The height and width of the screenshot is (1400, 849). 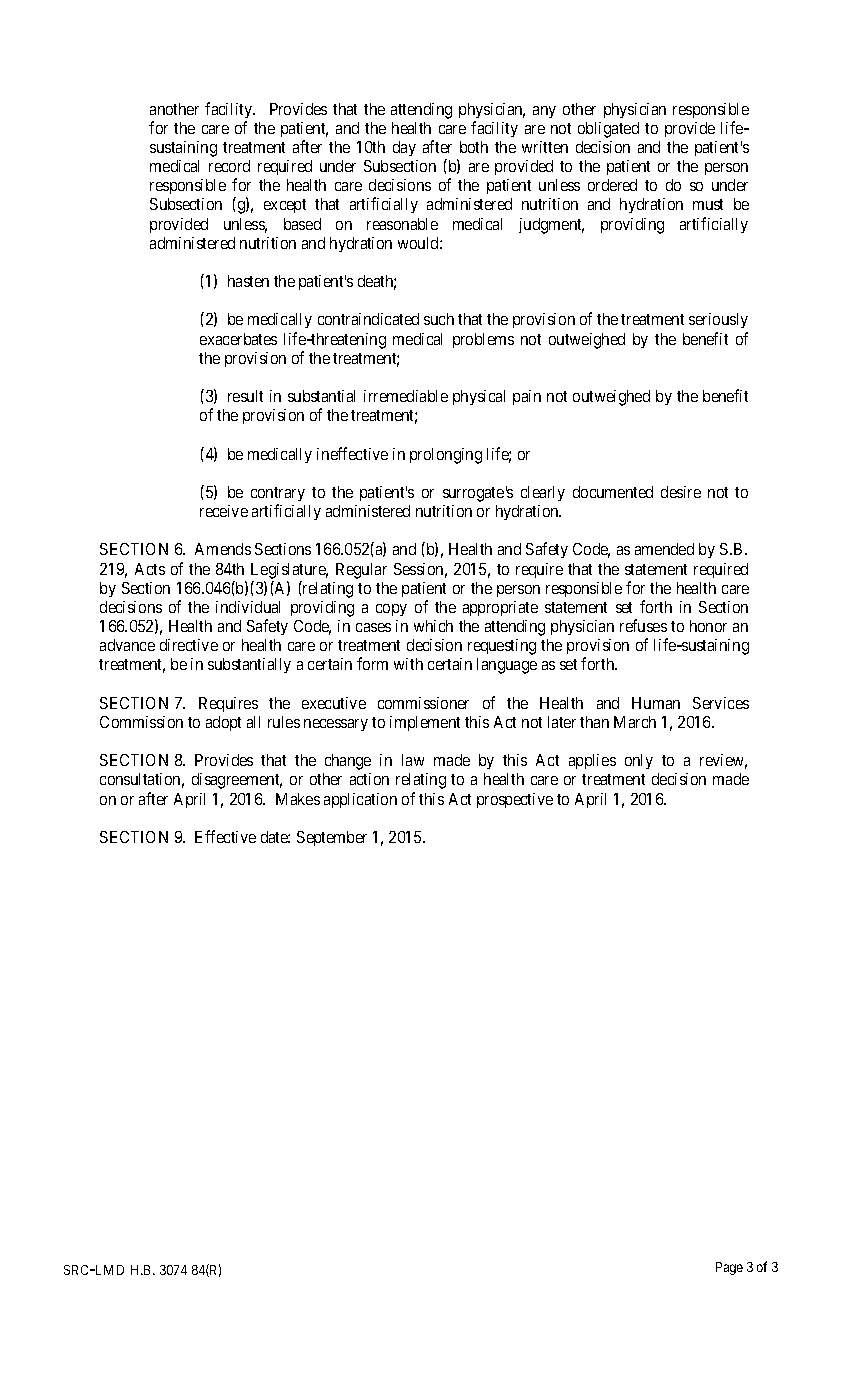 What do you see at coordinates (656, 703) in the screenshot?
I see `Human` at bounding box center [656, 703].
